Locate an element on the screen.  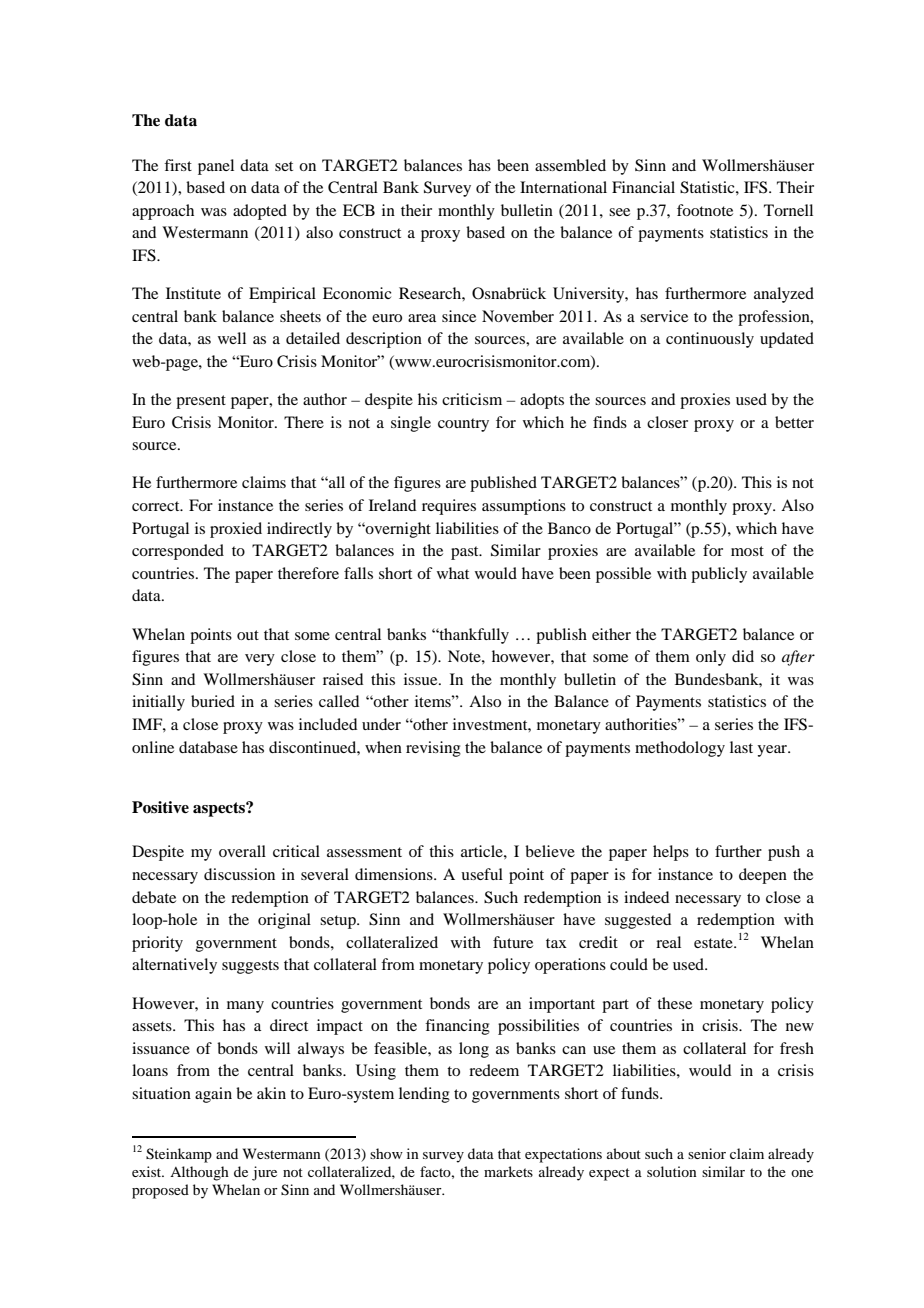
suggests is located at coordinates (250, 967).
